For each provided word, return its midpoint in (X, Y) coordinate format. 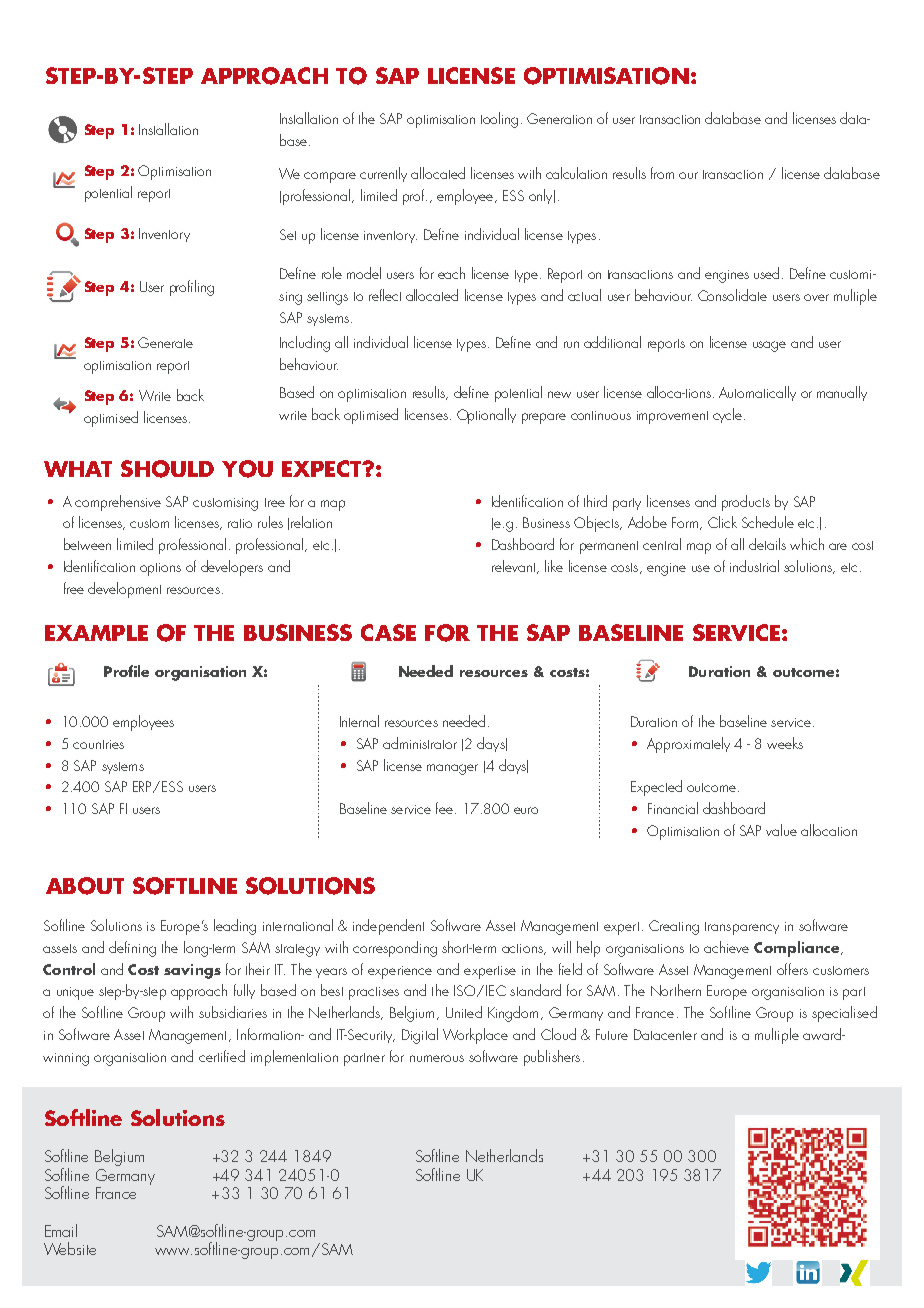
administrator (420, 743)
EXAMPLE (96, 633)
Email (61, 1230)
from (662, 173)
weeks (785, 743)
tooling (499, 120)
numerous (437, 1058)
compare (330, 177)
